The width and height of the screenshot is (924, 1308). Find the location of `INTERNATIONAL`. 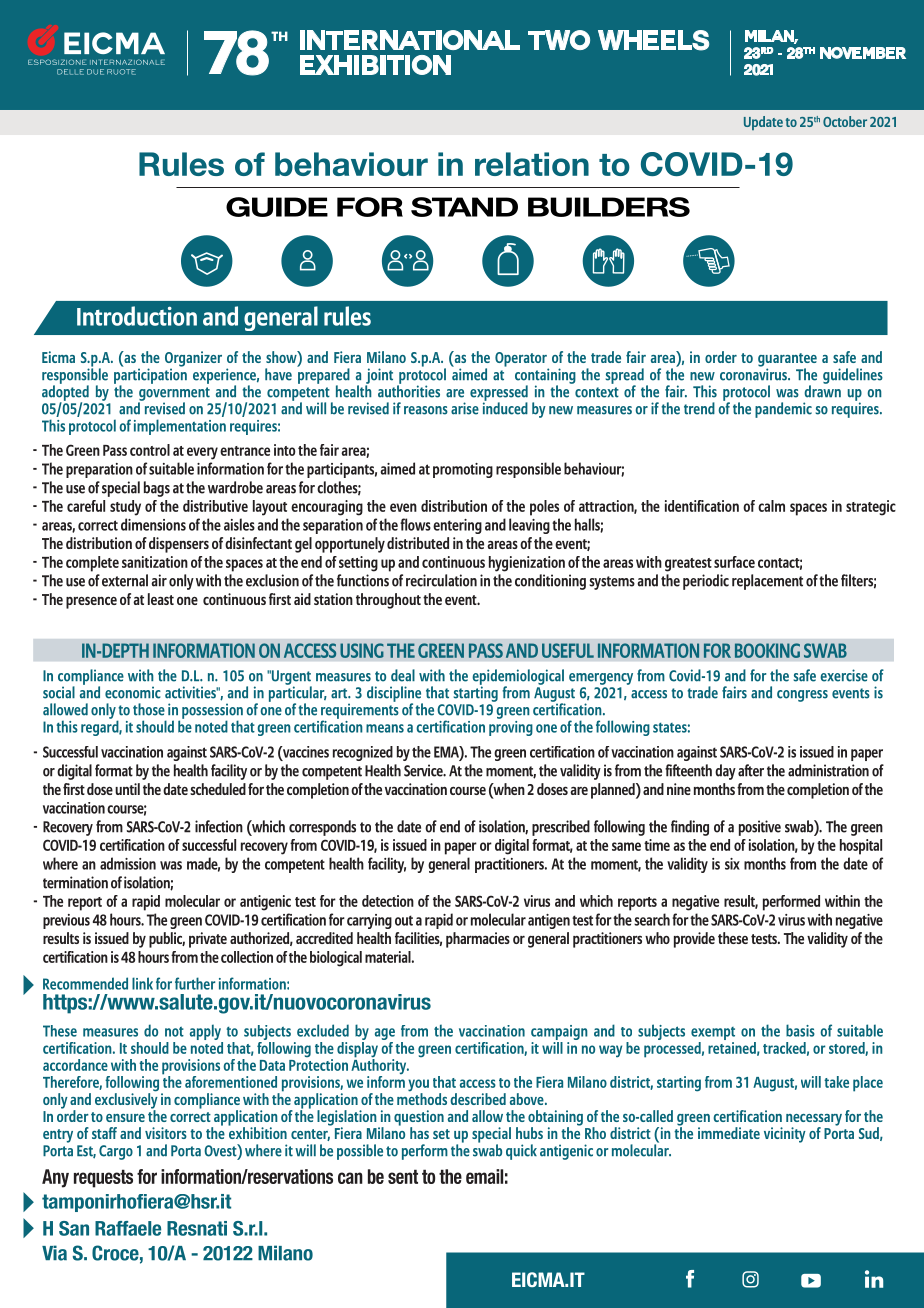

INTERNATIONAL is located at coordinates (410, 40).
